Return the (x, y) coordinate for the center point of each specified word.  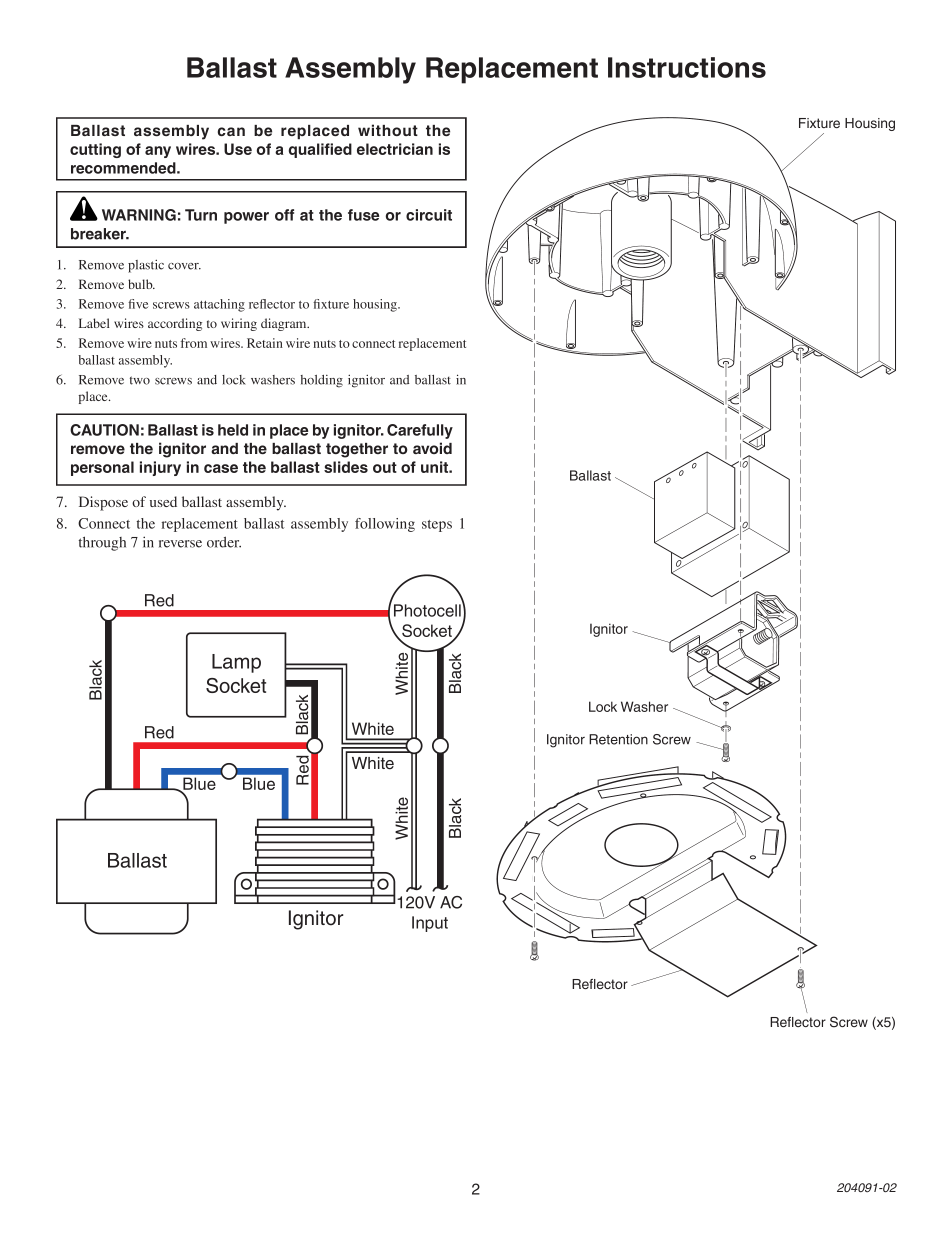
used (163, 501)
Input (430, 924)
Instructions (687, 67)
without (388, 130)
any (158, 152)
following (385, 525)
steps (437, 526)
